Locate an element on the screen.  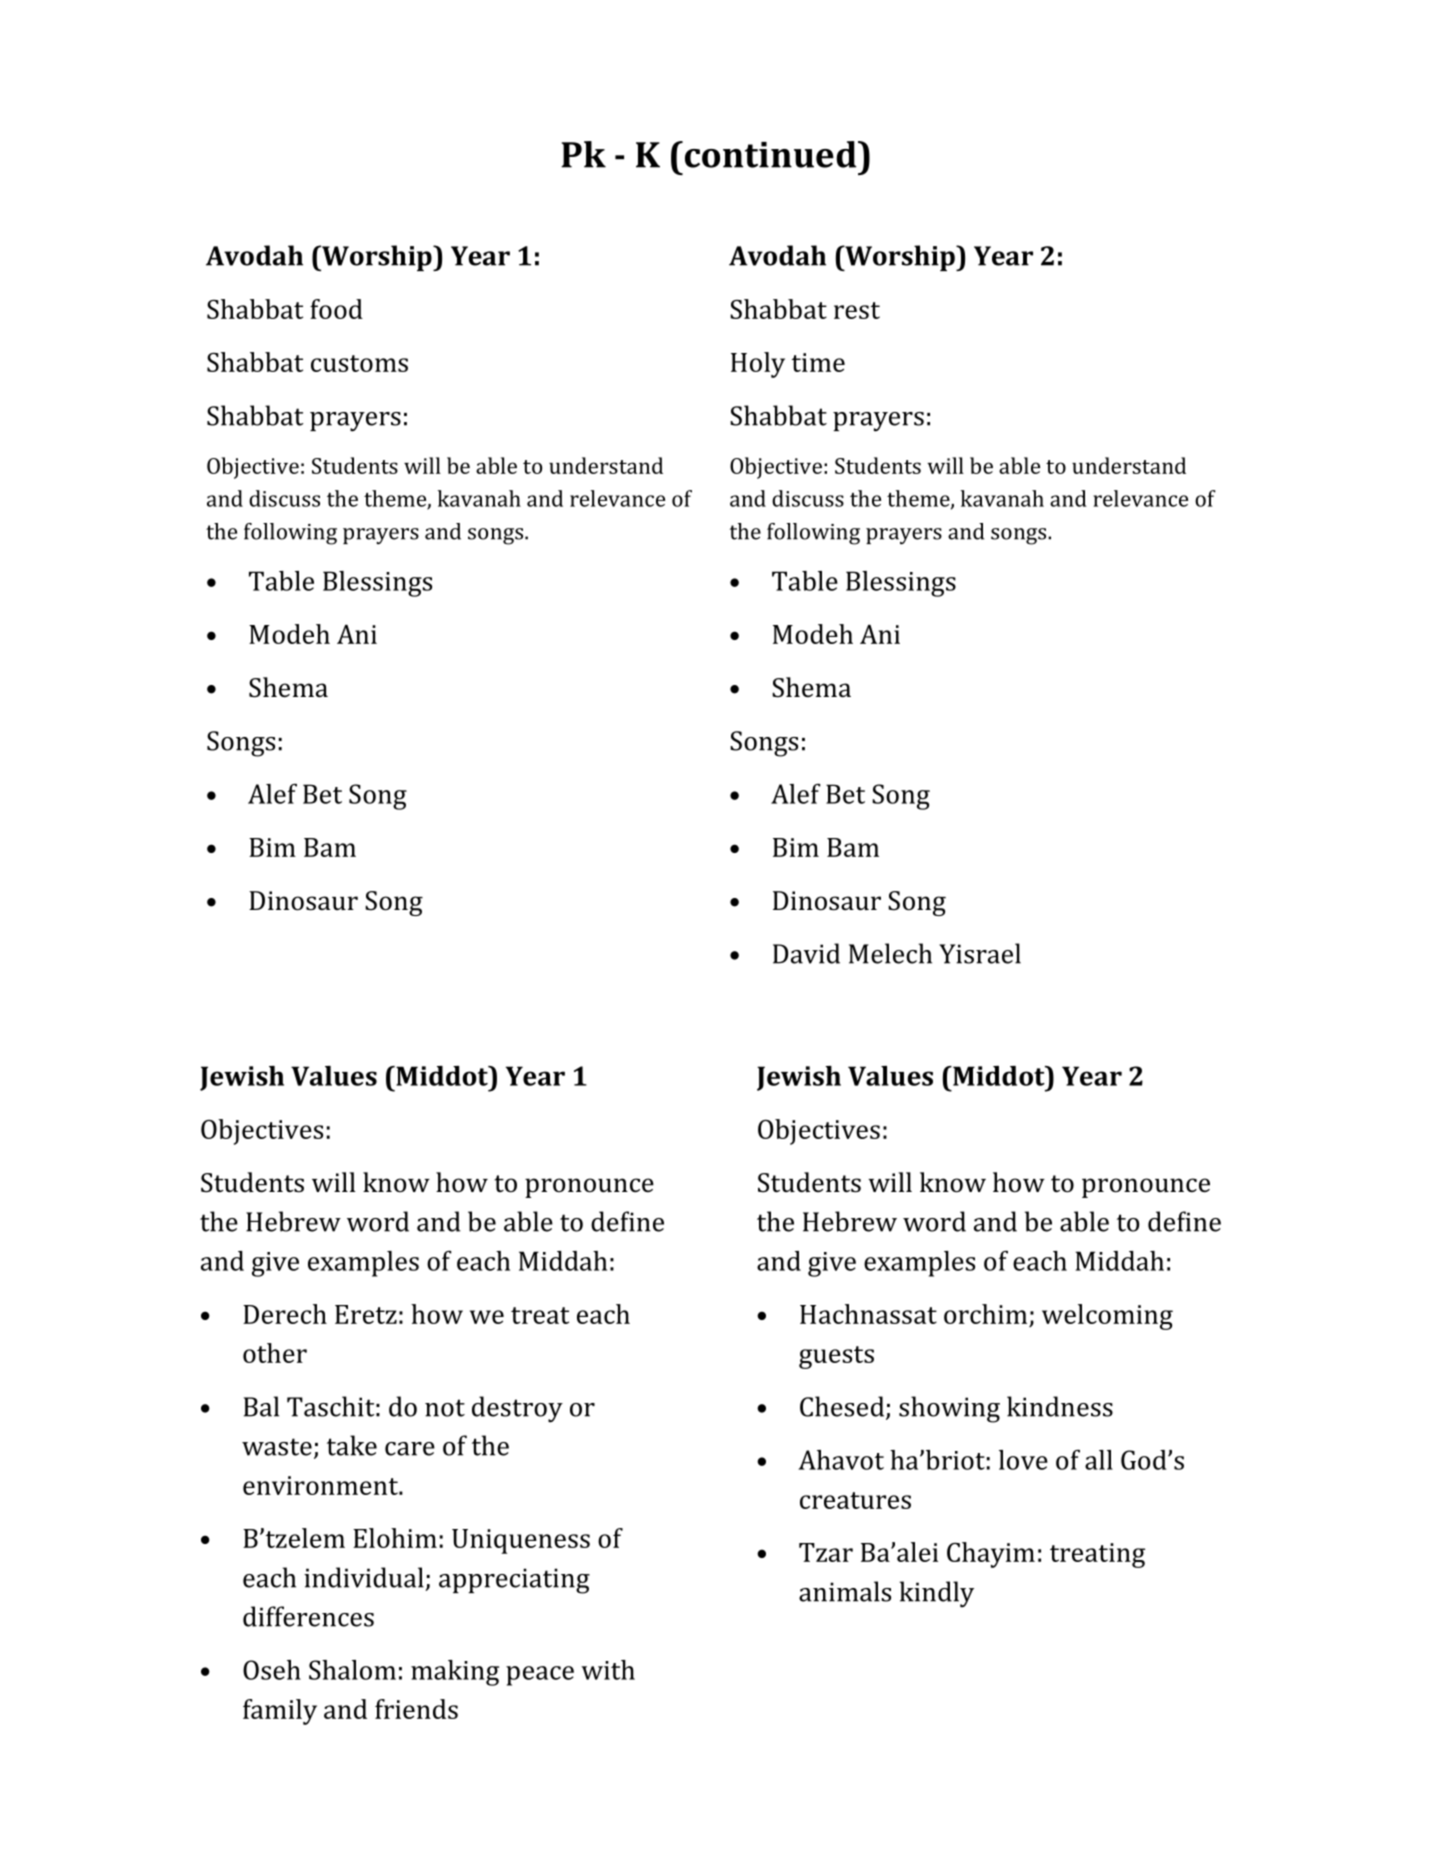
David is located at coordinates (806, 953).
